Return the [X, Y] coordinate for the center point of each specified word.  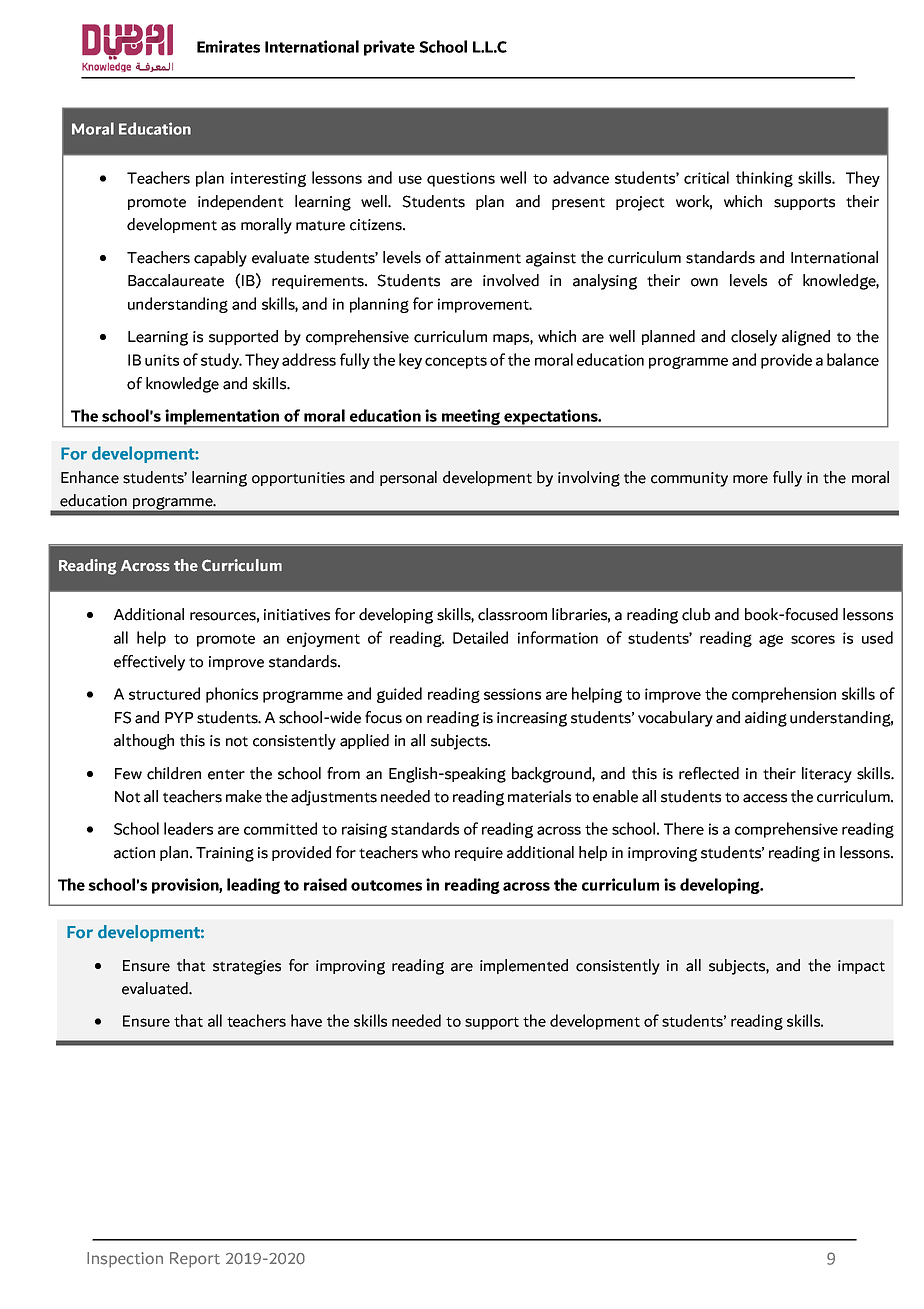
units [162, 360]
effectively [149, 663]
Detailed [480, 637]
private [389, 48]
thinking [764, 179]
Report [195, 1260]
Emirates [228, 46]
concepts [456, 362]
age [771, 640]
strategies [247, 967]
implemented [524, 966]
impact [861, 967]
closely [754, 338]
